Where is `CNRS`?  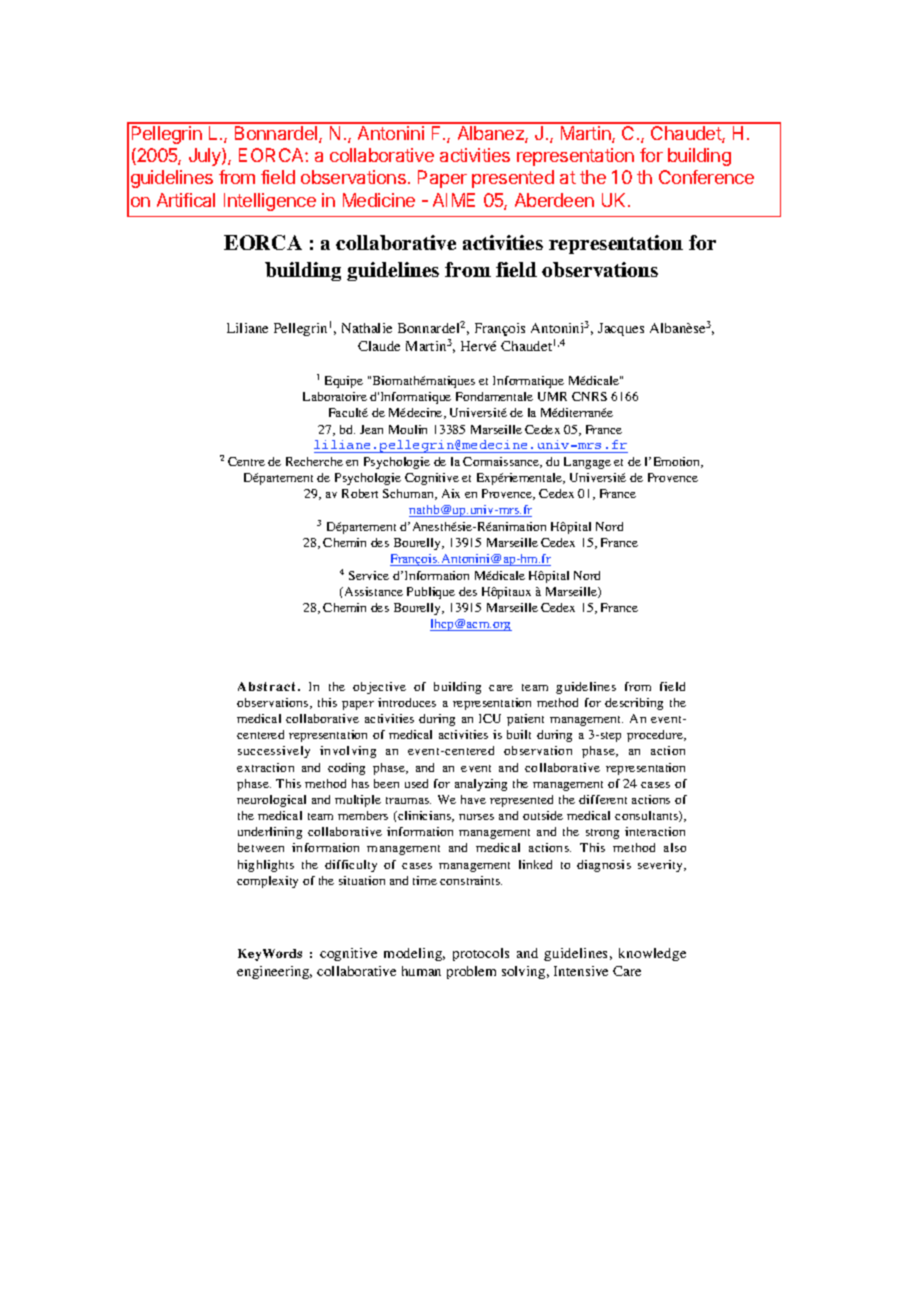 CNRS is located at coordinates (589, 396).
